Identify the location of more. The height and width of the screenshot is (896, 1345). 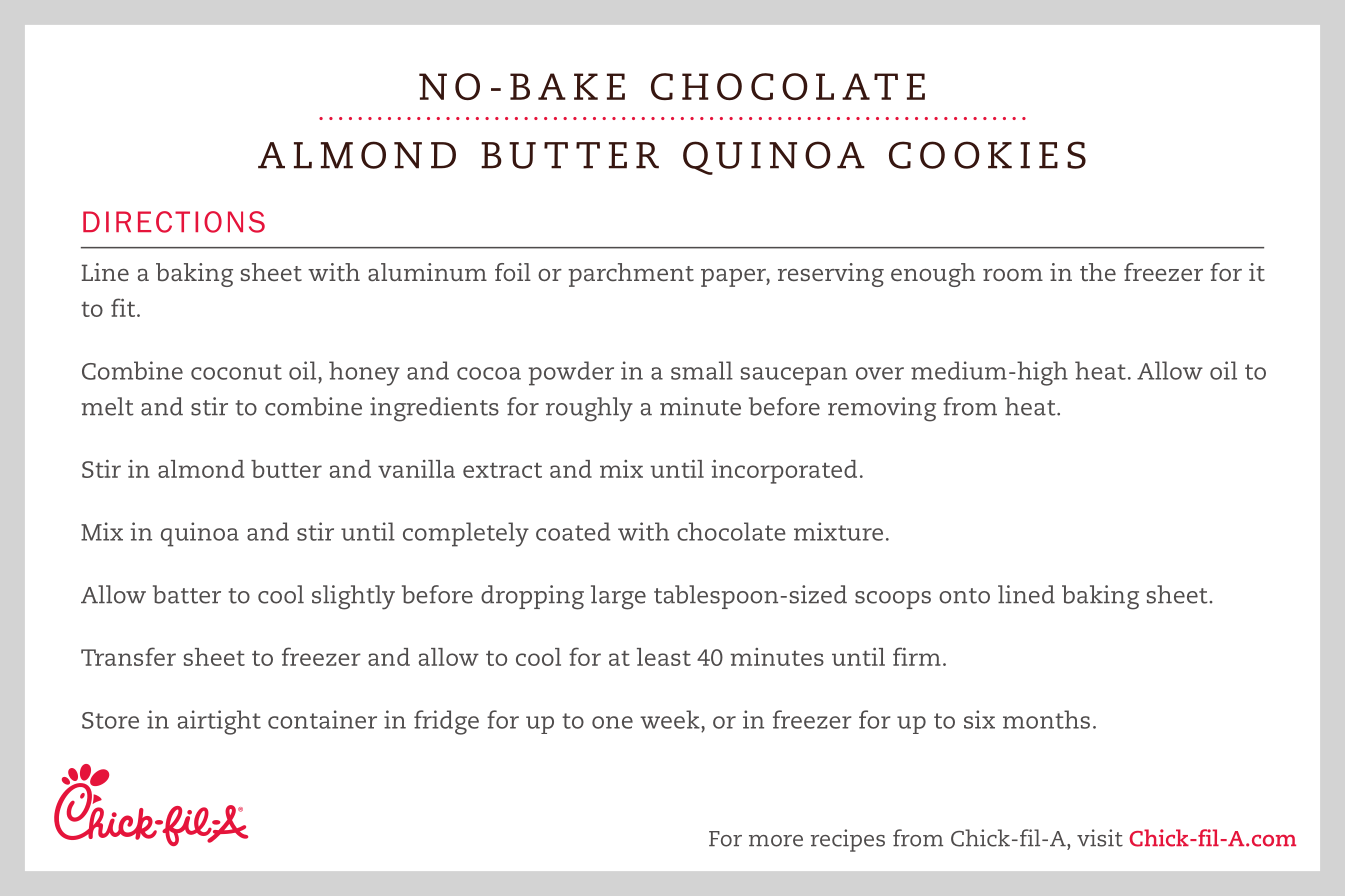
(776, 841).
